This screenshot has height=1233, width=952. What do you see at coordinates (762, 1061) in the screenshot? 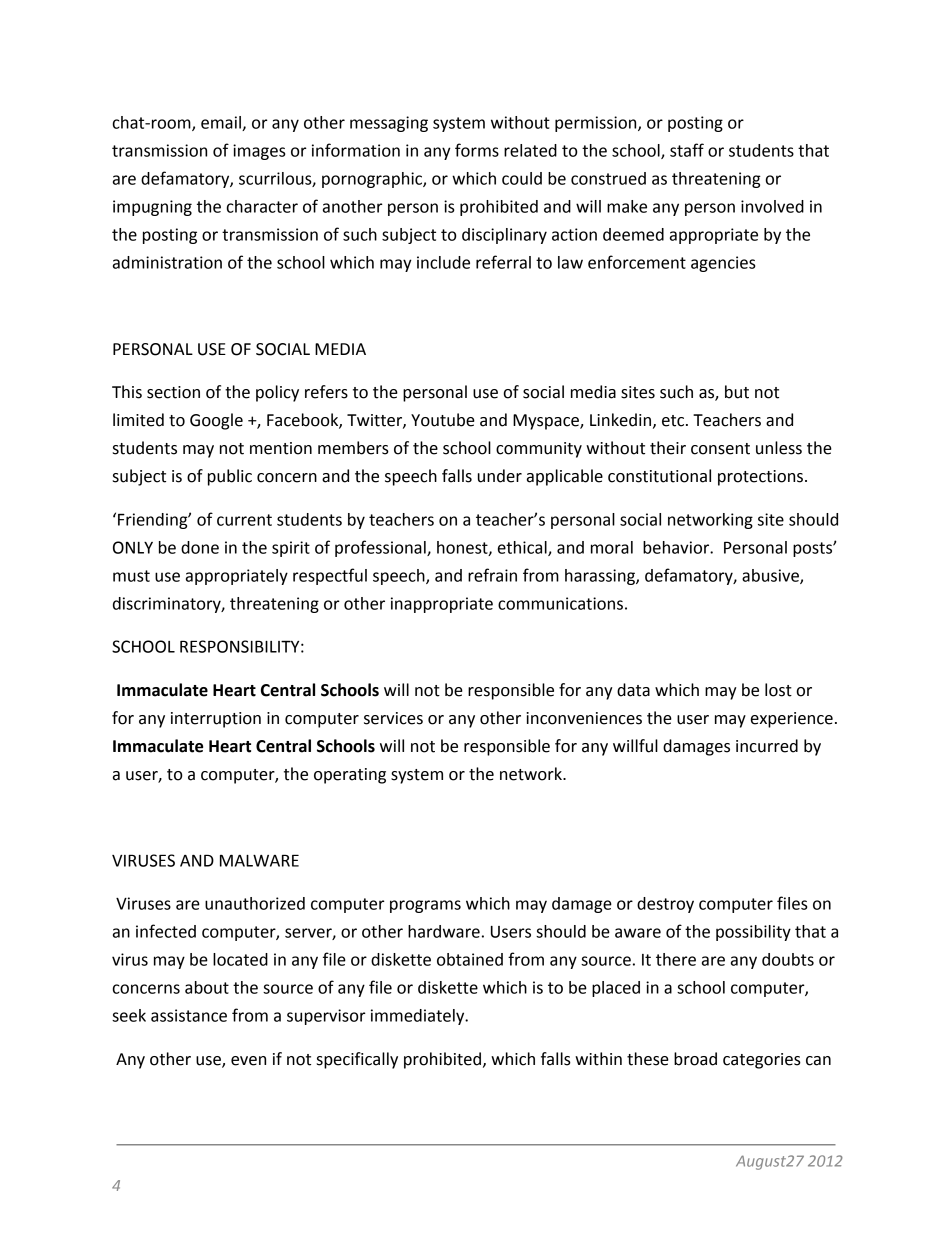
I see `categories` at bounding box center [762, 1061].
